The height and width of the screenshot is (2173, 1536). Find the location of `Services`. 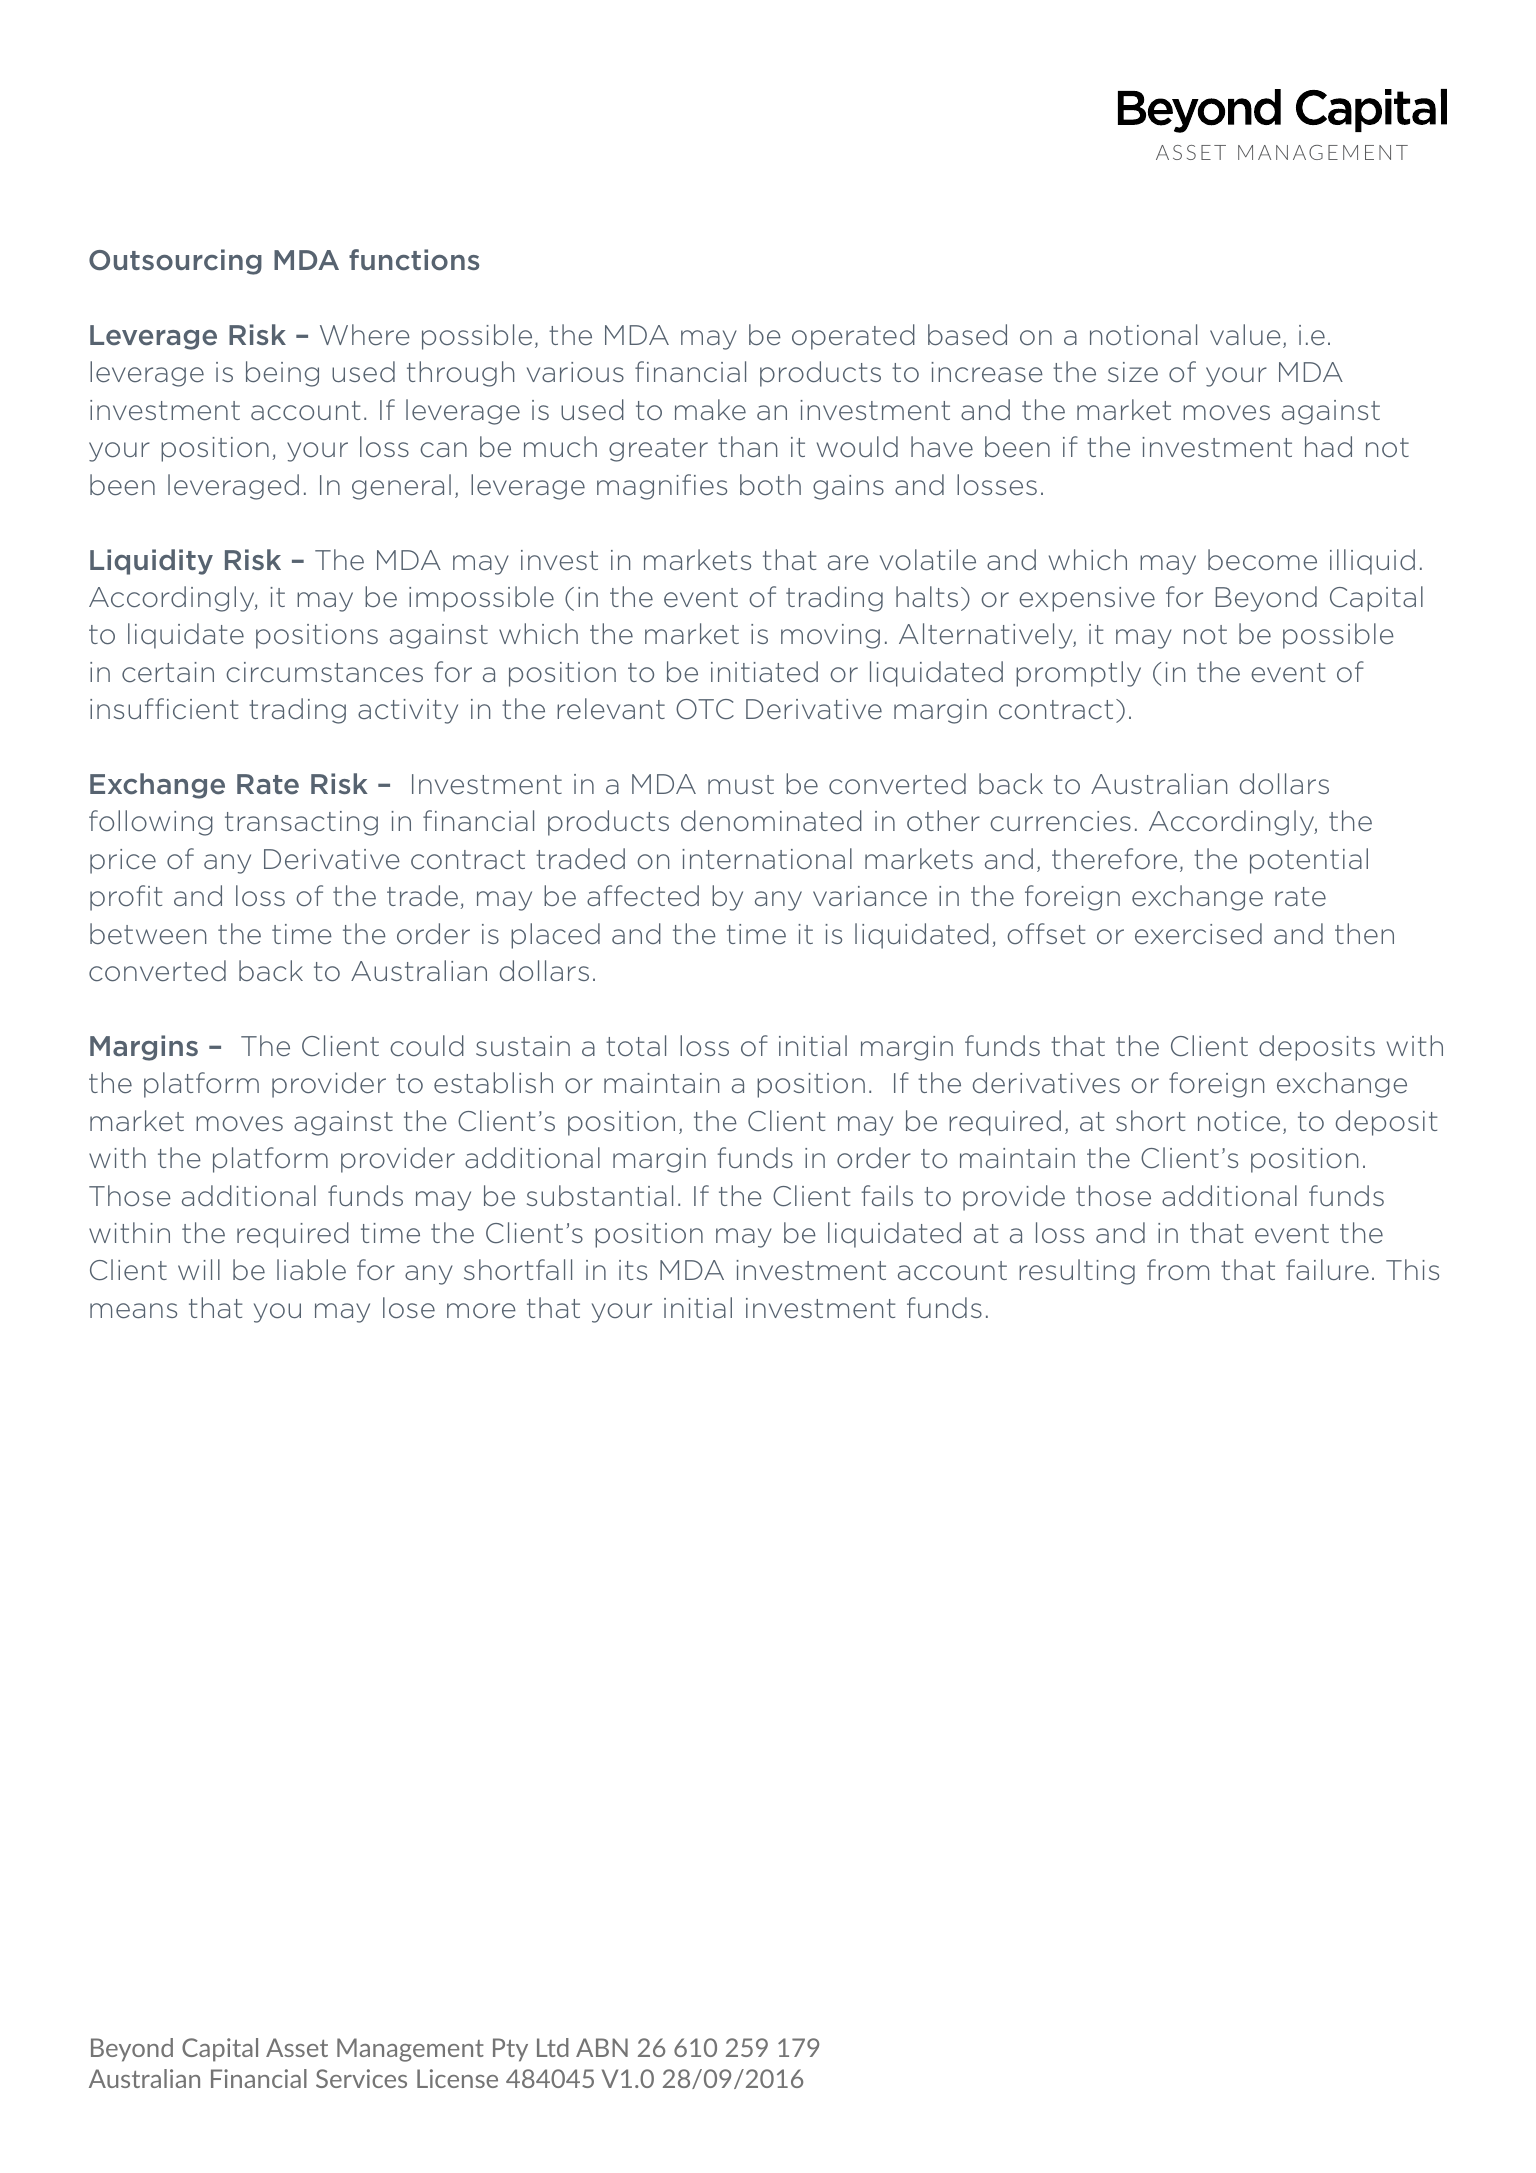

Services is located at coordinates (361, 2078).
